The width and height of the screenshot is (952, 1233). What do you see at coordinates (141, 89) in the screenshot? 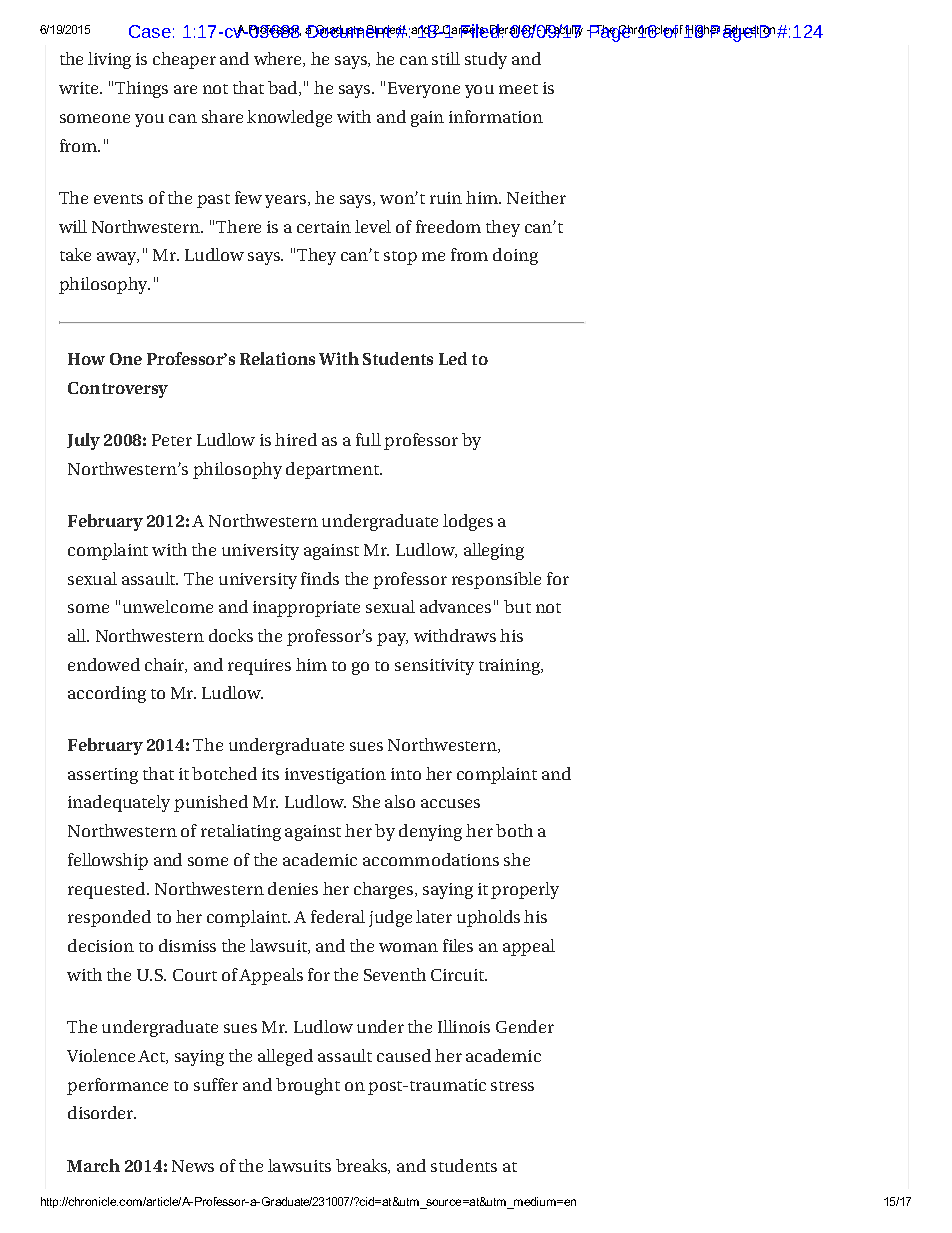
I see `Things` at bounding box center [141, 89].
